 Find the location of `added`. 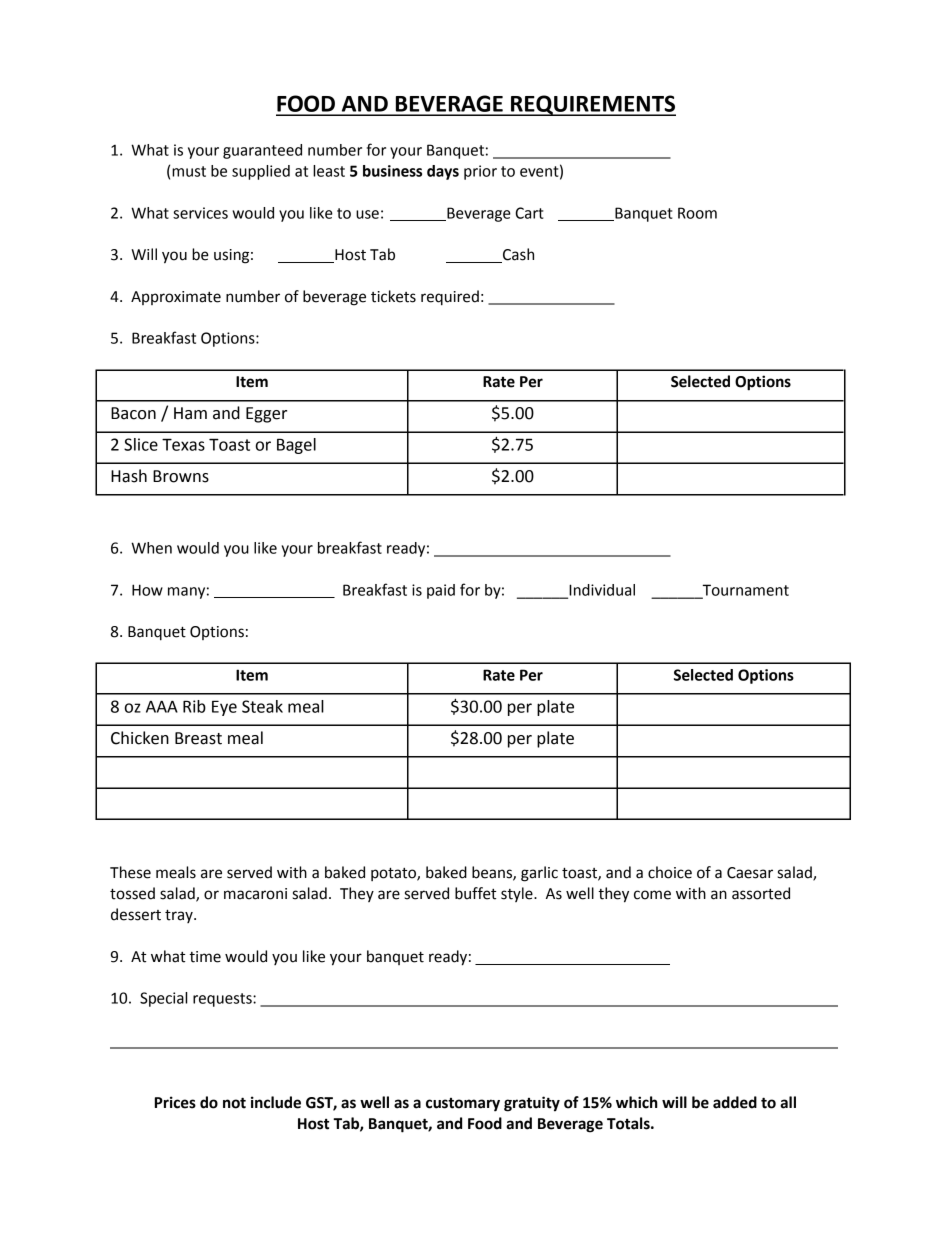

added is located at coordinates (735, 1102).
